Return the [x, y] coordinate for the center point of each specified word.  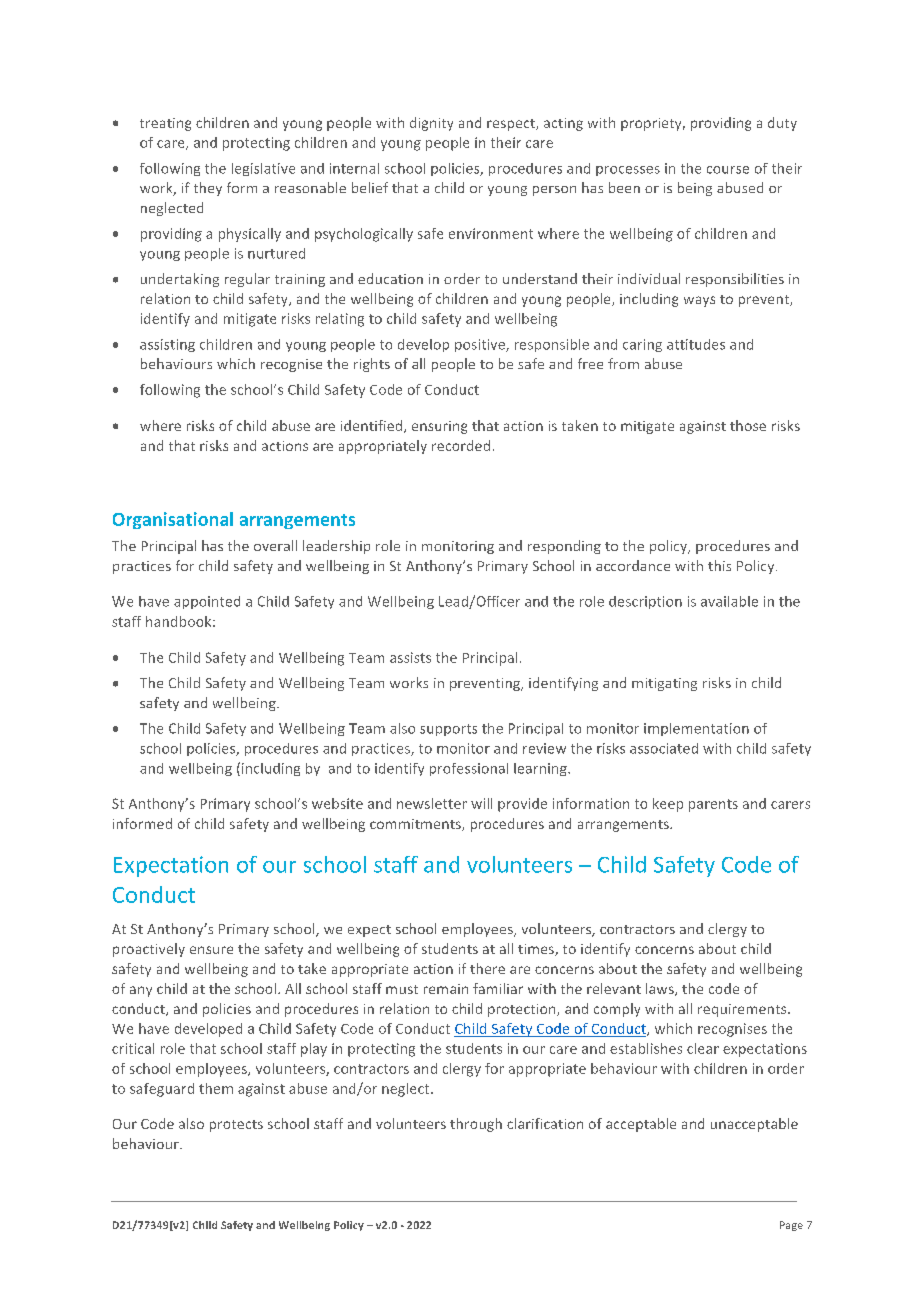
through [476, 1125]
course [728, 170]
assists [410, 657]
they [208, 189]
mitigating [664, 684]
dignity [431, 124]
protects [236, 1126]
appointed [207, 602]
